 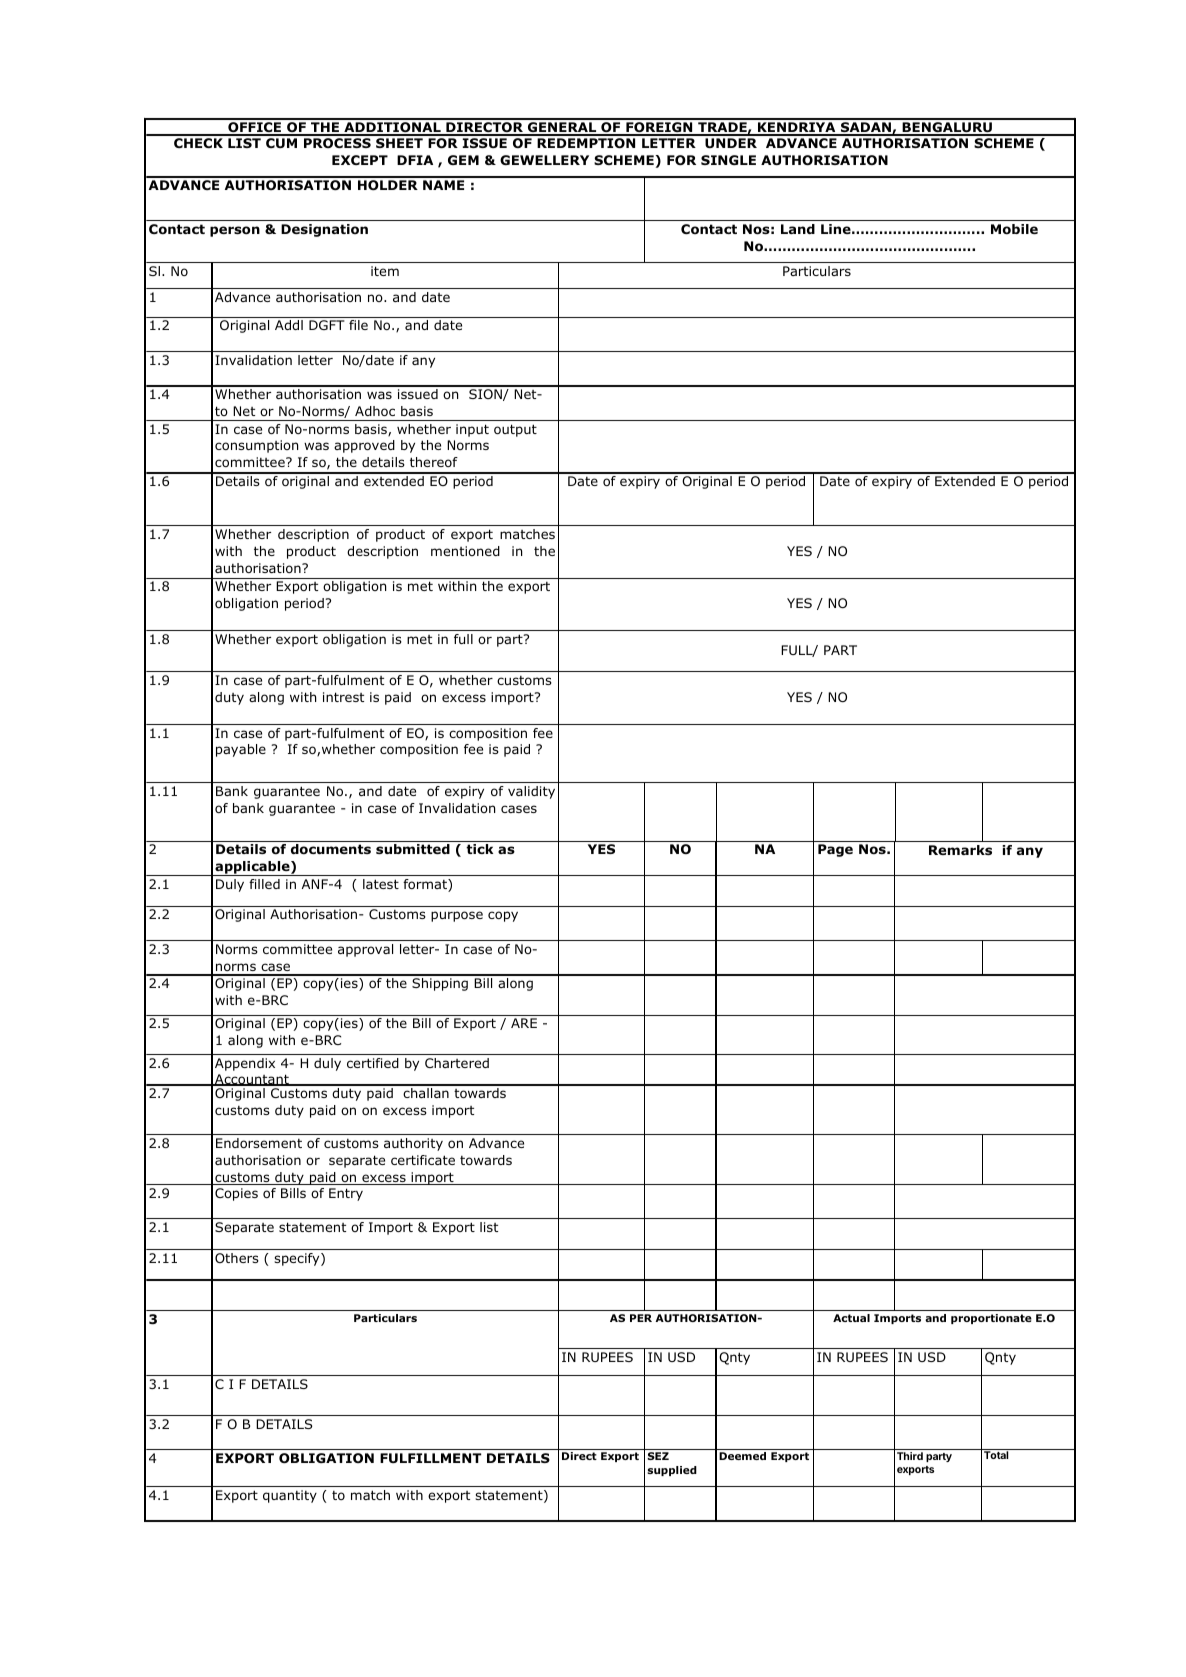 What do you see at coordinates (728, 160) in the document?
I see `SINGLE` at bounding box center [728, 160].
